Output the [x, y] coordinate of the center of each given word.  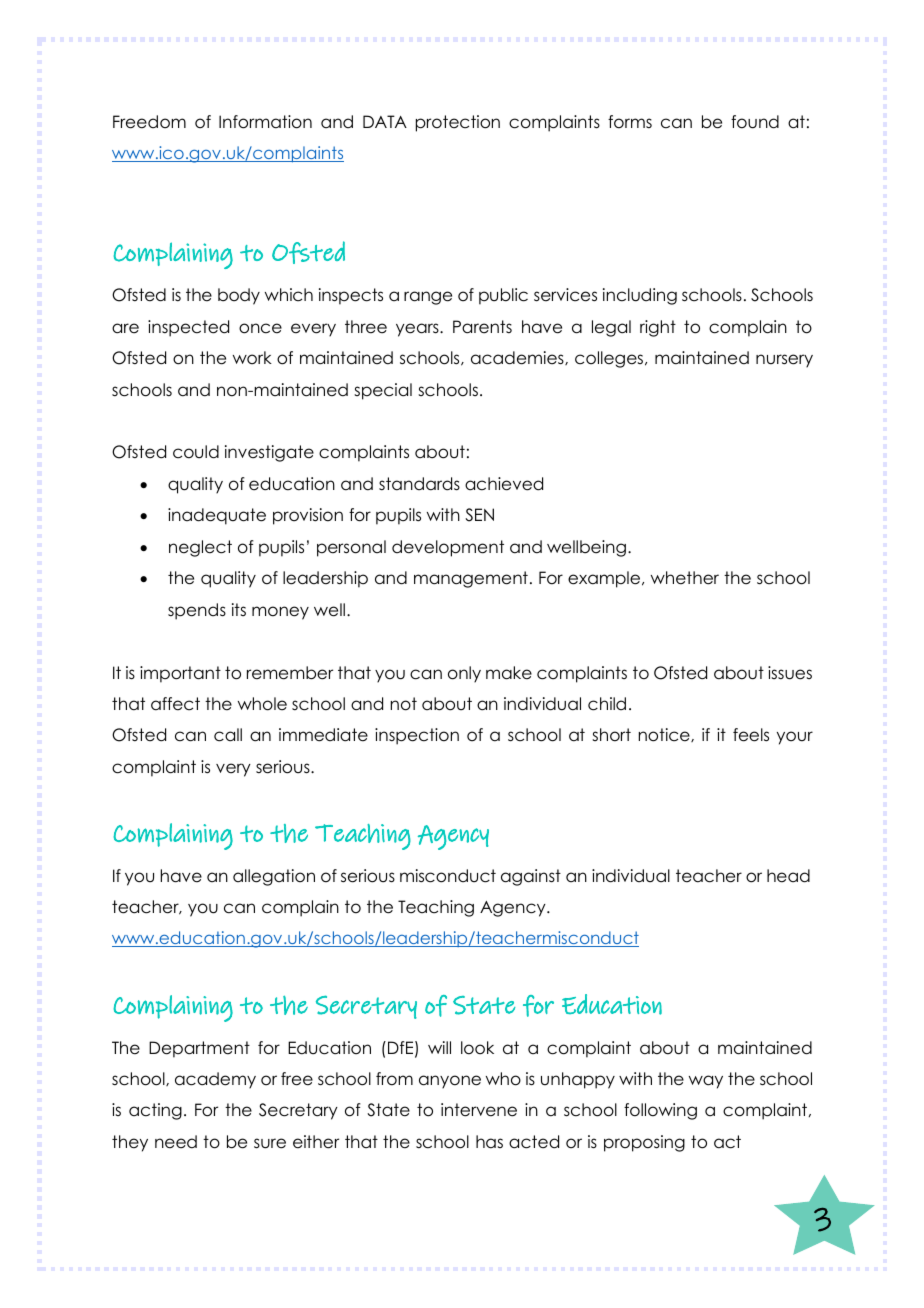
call [228, 735]
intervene [479, 1110]
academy [215, 1080]
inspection [417, 736]
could [196, 452]
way [706, 1082]
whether [685, 578]
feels [751, 735]
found [755, 122]
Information [265, 122]
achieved [504, 484]
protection [458, 123]
